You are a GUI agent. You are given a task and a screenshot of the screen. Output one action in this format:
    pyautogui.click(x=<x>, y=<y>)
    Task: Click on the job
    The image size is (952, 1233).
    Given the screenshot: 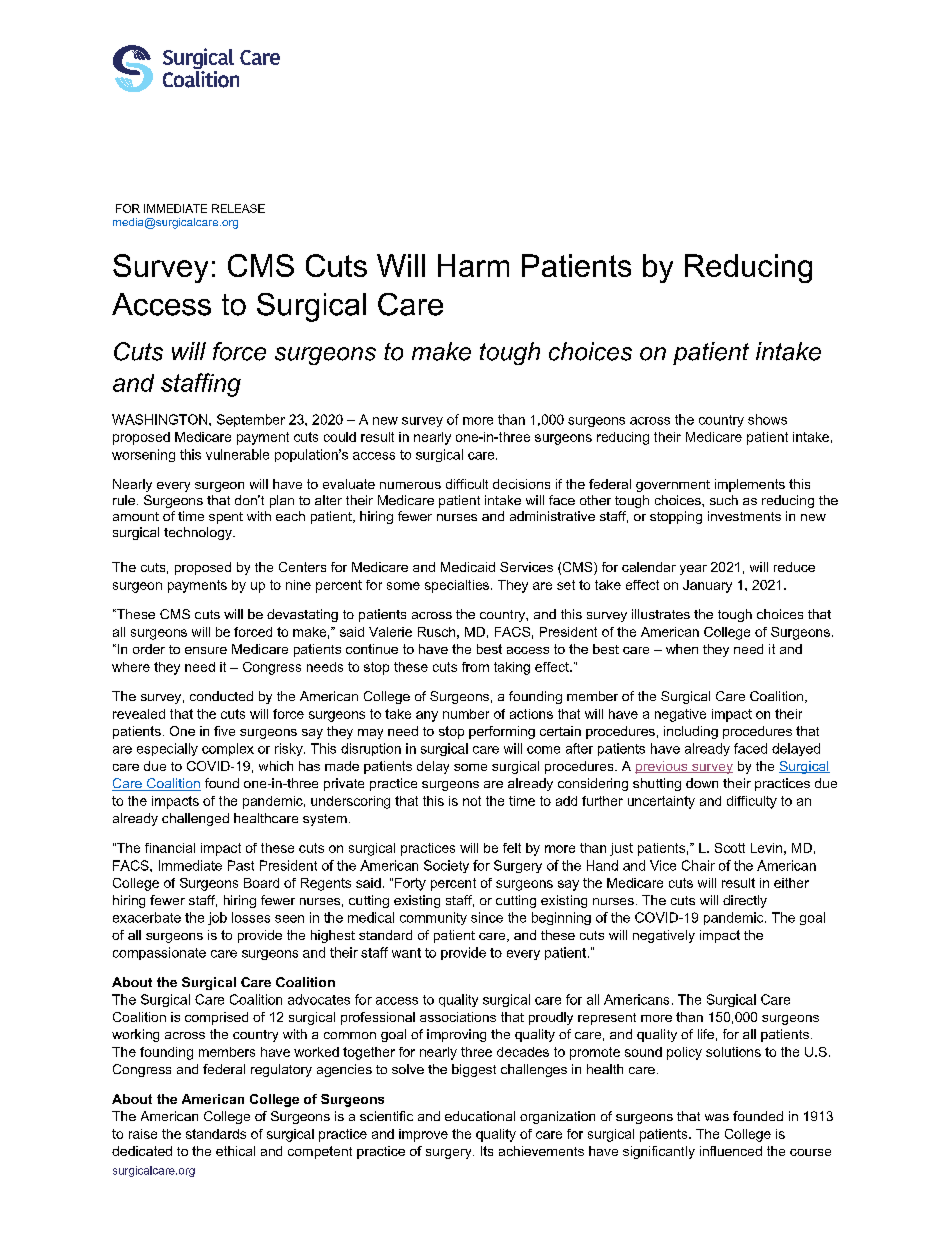 What is the action you would take?
    pyautogui.click(x=217, y=918)
